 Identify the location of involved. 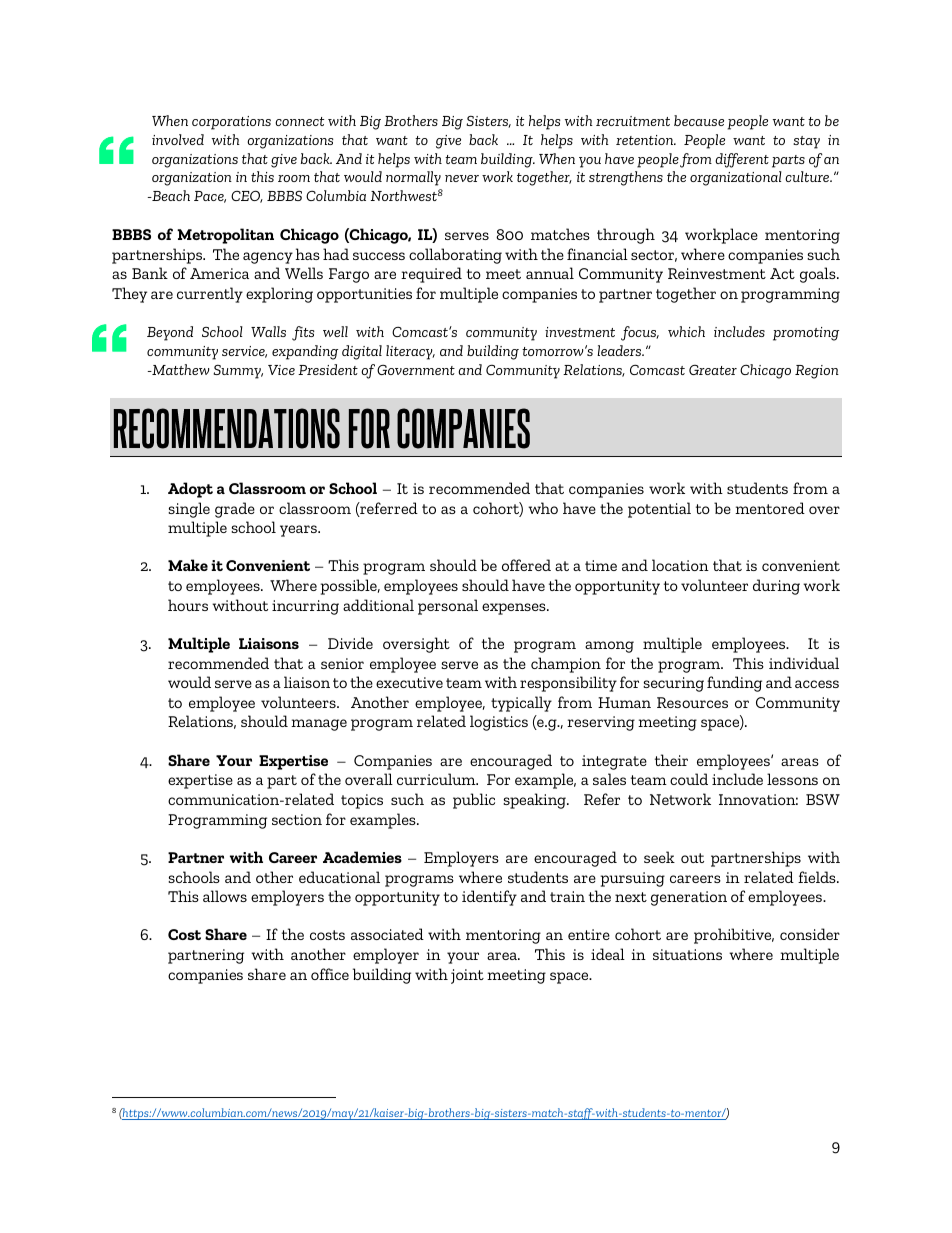
(178, 139).
